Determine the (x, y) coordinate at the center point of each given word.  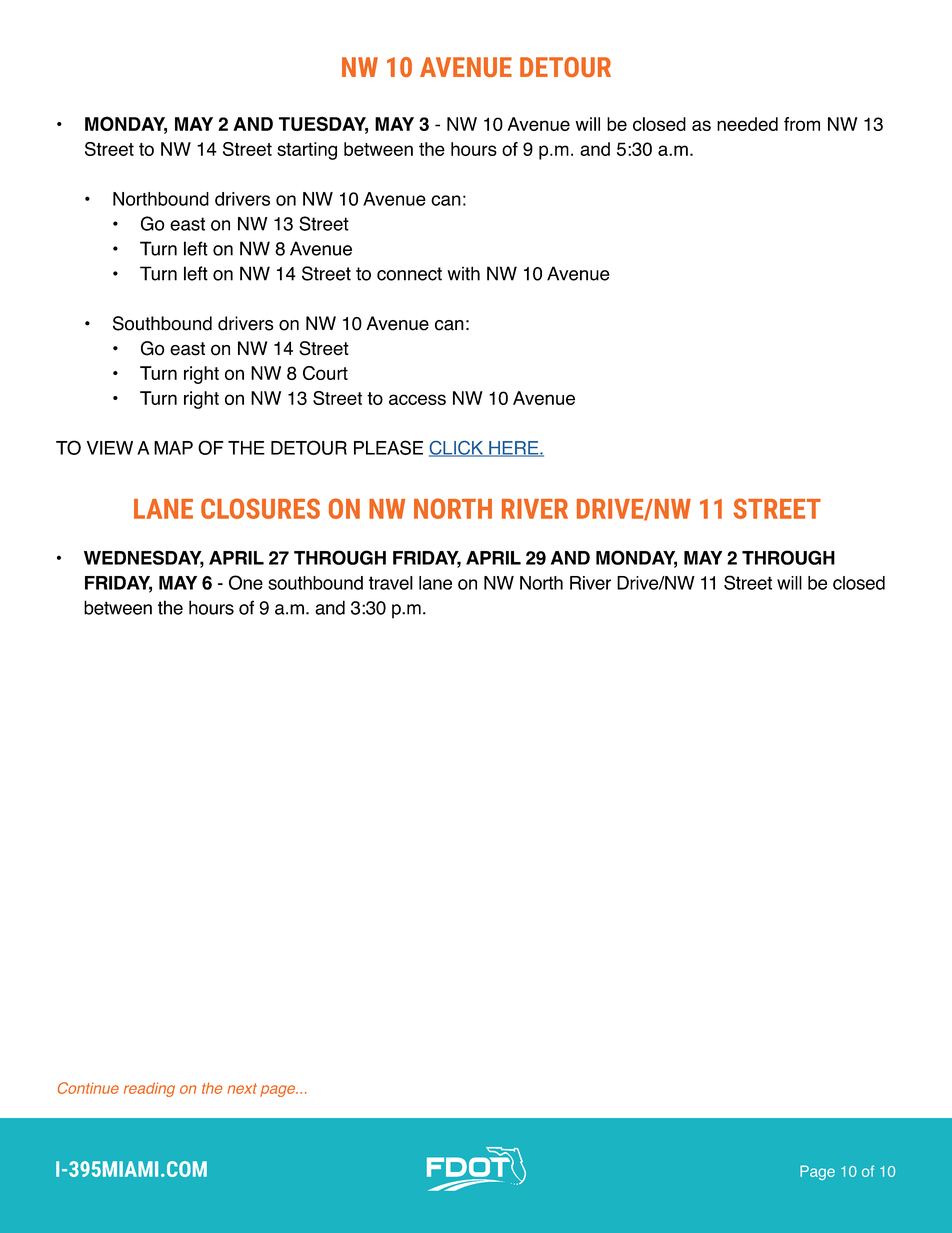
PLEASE (388, 447)
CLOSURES (260, 508)
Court (325, 373)
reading (149, 1089)
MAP (173, 448)
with (463, 273)
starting (307, 151)
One (246, 582)
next (242, 1088)
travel (391, 583)
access (417, 399)
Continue (88, 1088)
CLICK (457, 449)
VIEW (110, 448)
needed (747, 124)
